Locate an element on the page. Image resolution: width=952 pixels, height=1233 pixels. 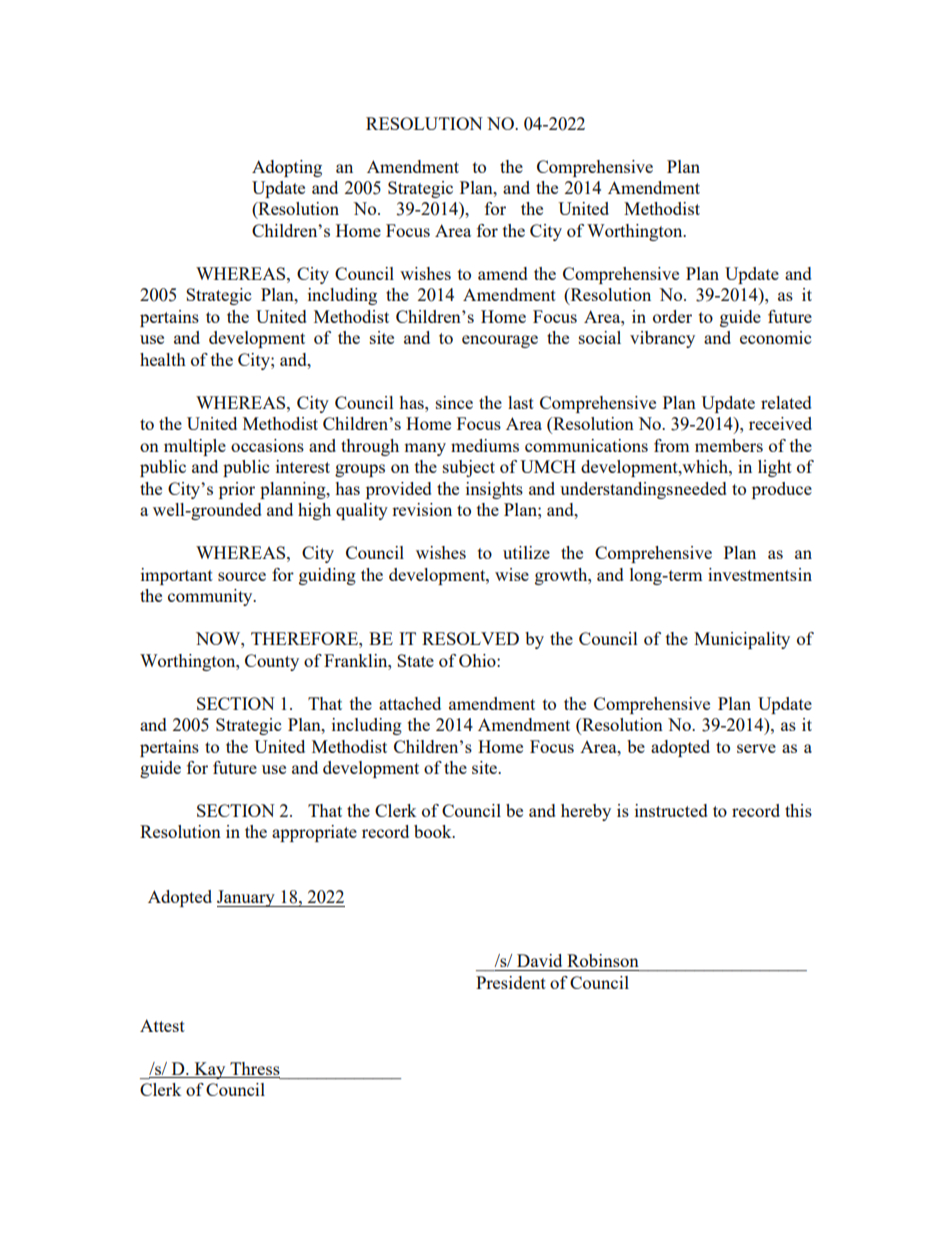
instructed is located at coordinates (671, 810).
